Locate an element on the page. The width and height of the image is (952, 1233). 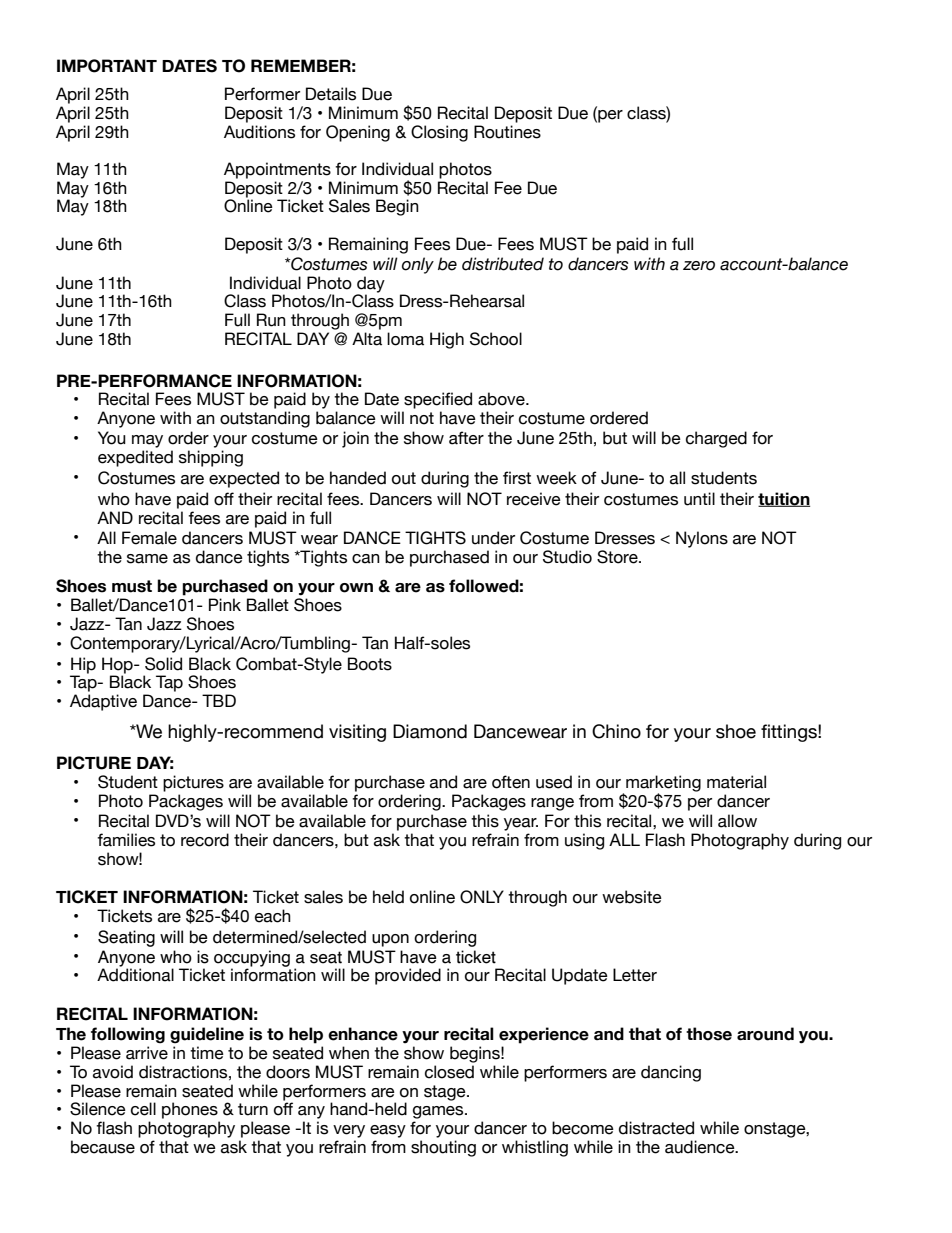
Closing is located at coordinates (439, 133).
